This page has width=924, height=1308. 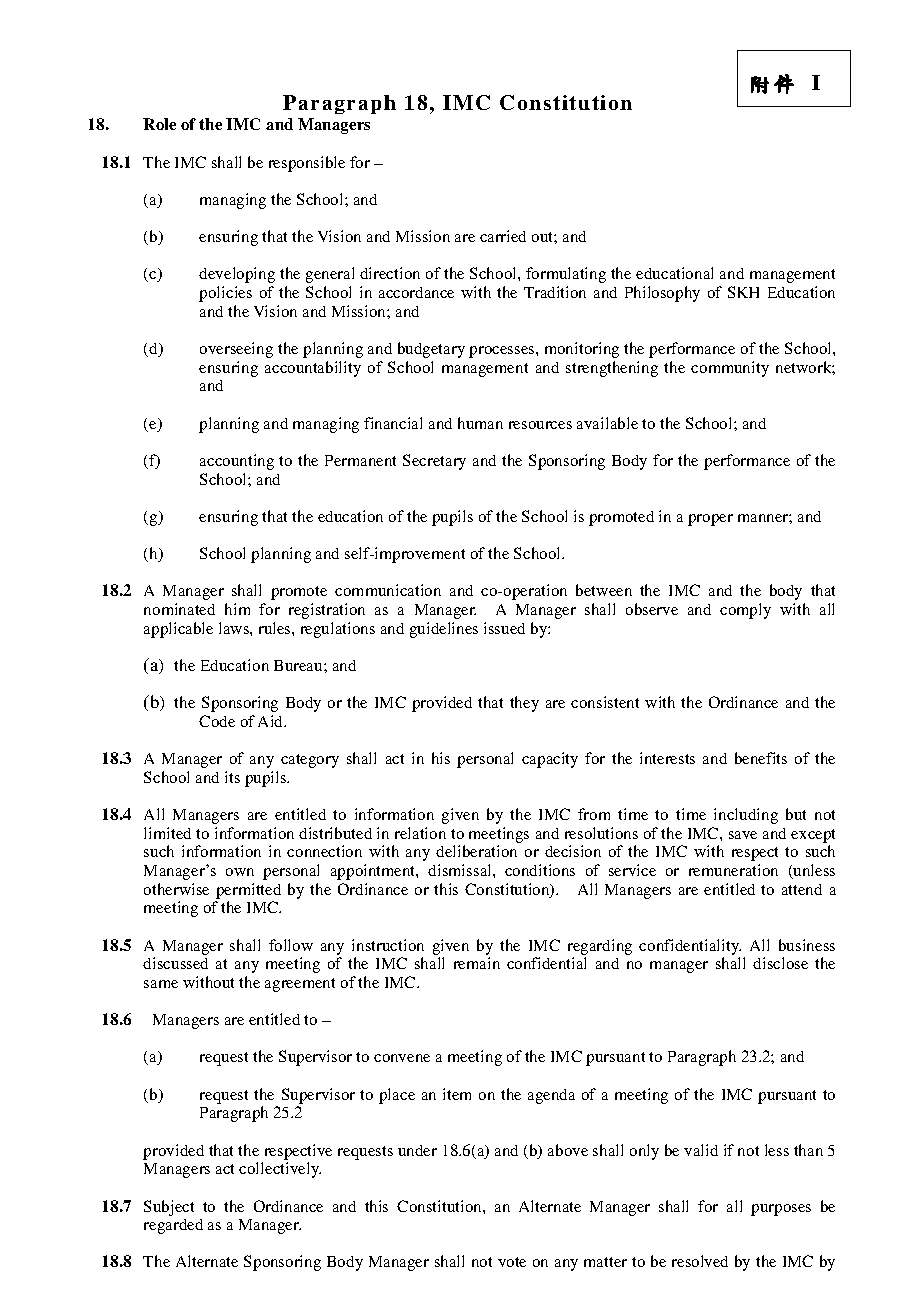 I want to click on regarded, so click(x=173, y=1226).
